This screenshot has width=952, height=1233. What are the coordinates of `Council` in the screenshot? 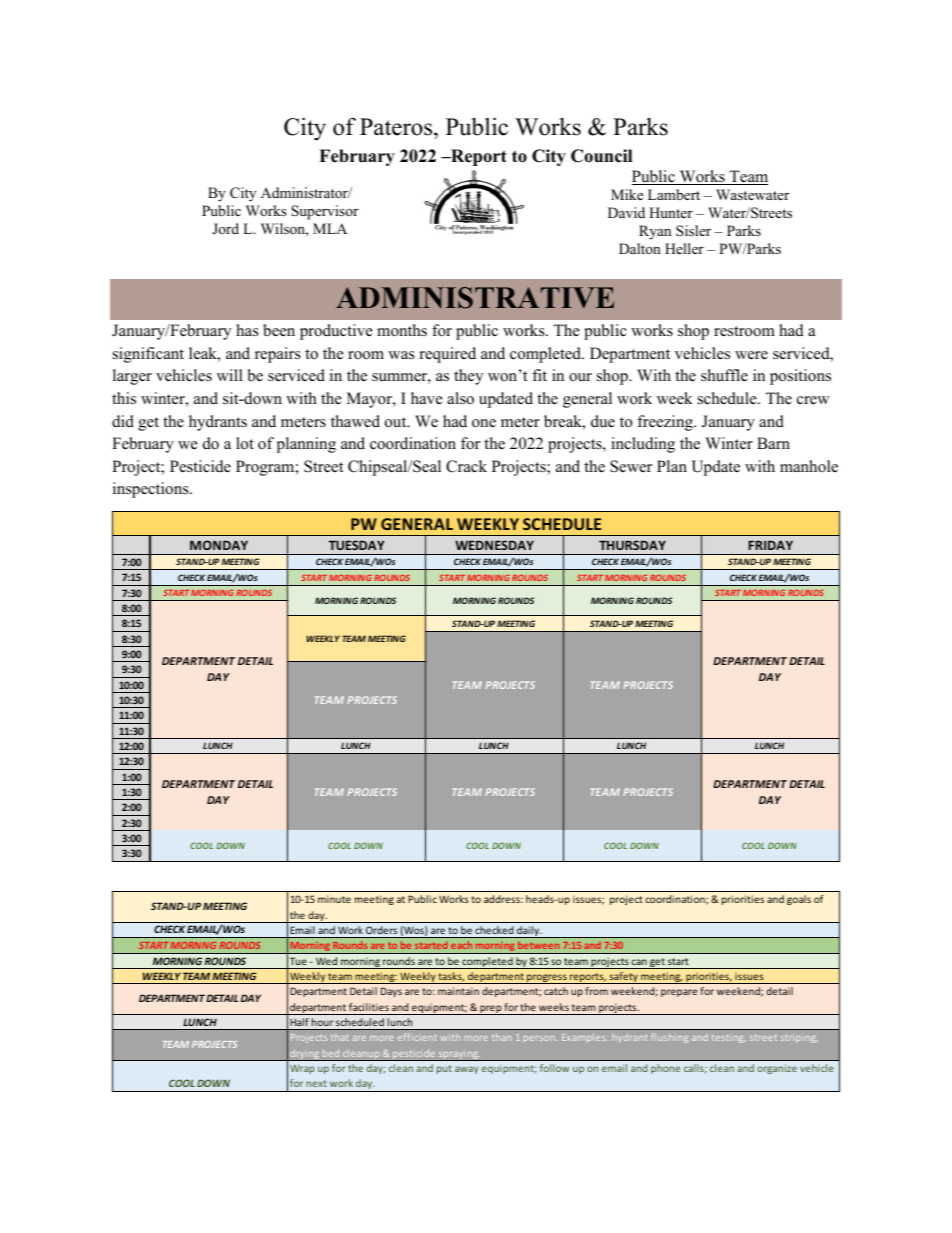 It's located at (601, 156).
